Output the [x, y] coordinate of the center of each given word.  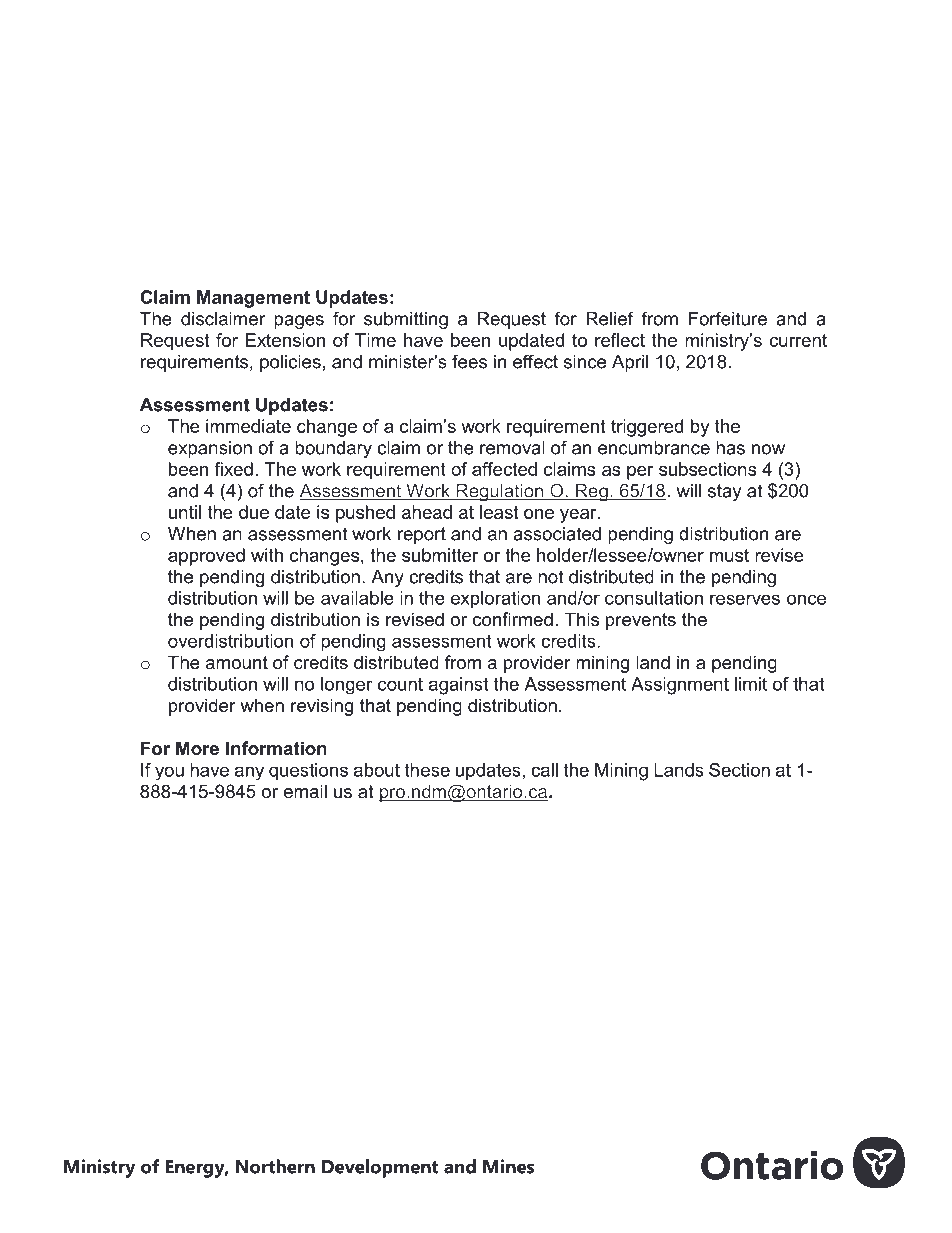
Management [253, 299]
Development [380, 1168]
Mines [509, 1166]
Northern [275, 1166]
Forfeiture [728, 318]
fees [469, 361]
